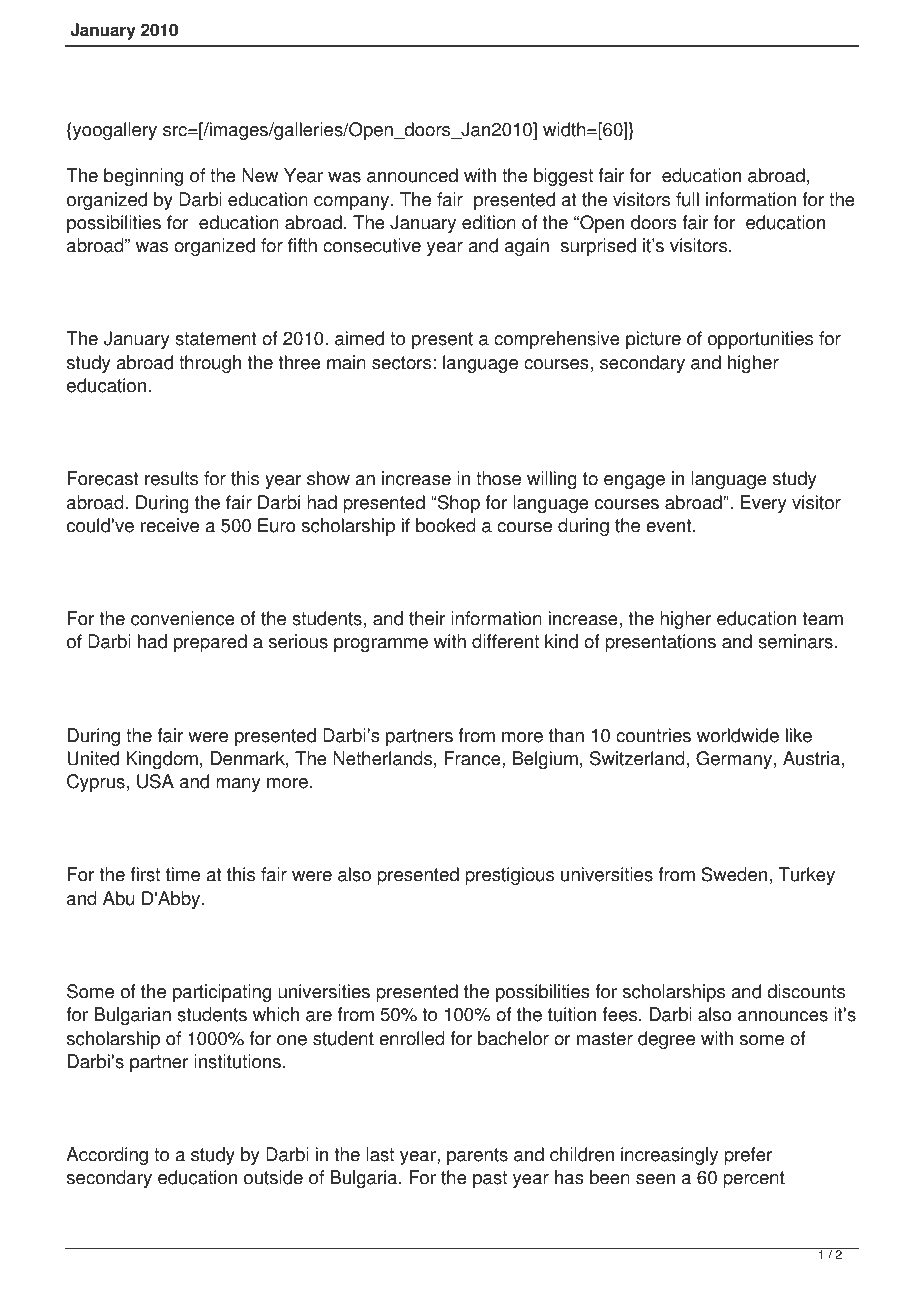  Describe the element at coordinates (107, 1156) in the screenshot. I see `According` at that location.
